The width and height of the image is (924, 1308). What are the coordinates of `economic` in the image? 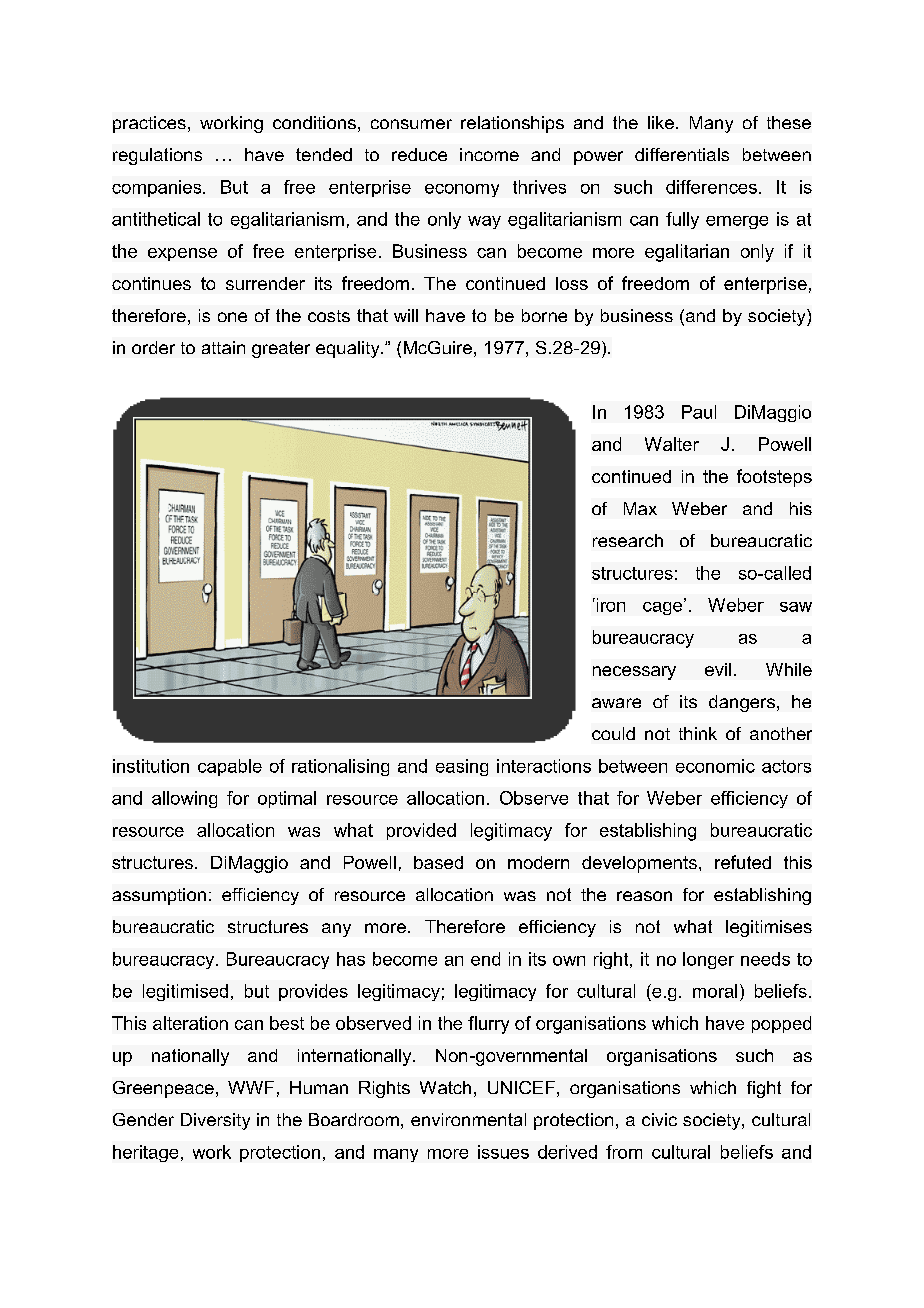 It's located at (715, 766).
